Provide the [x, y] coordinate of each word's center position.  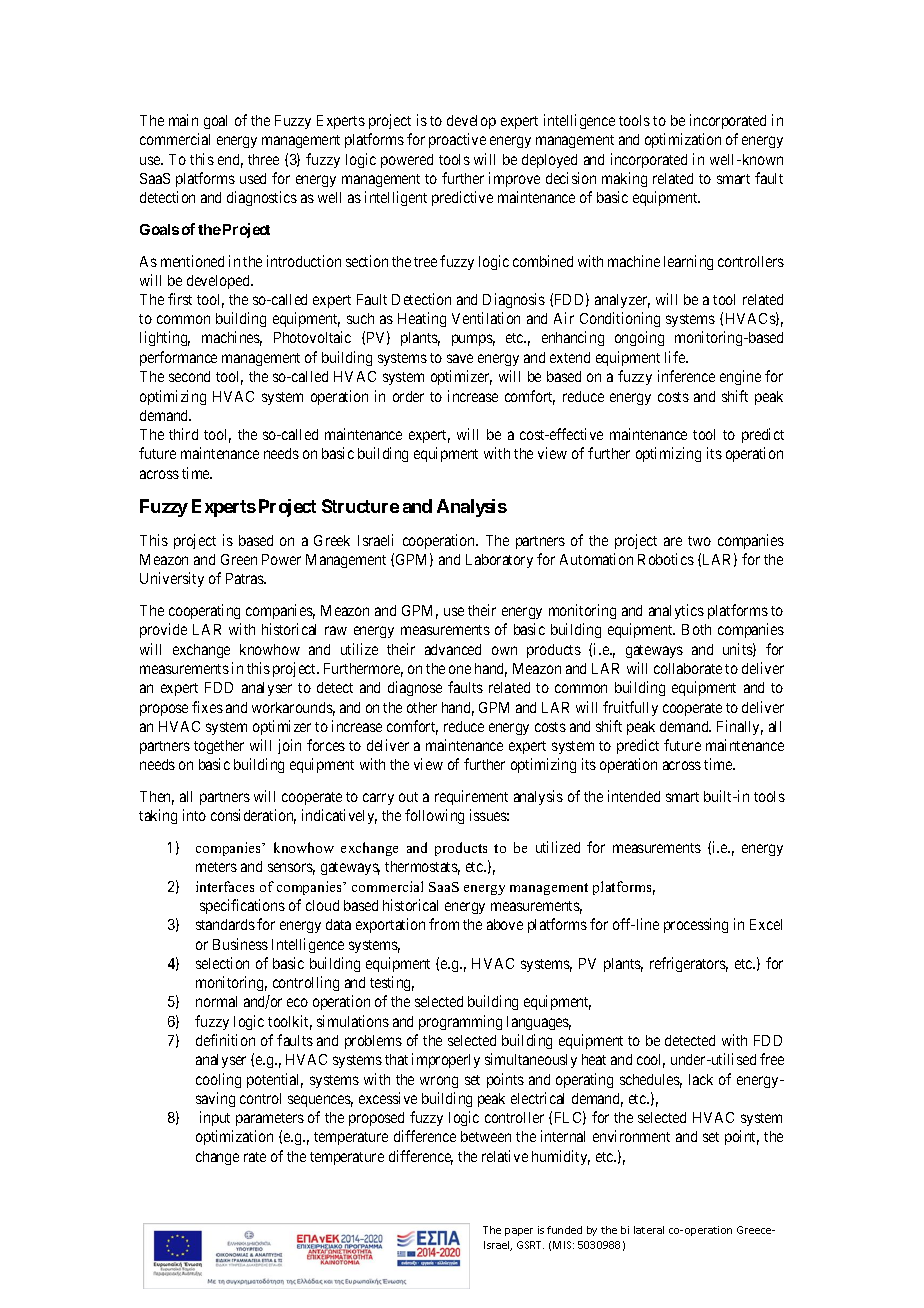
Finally [740, 727]
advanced [453, 649]
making [624, 179]
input [215, 1118]
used [253, 178]
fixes [207, 707]
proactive [457, 140]
